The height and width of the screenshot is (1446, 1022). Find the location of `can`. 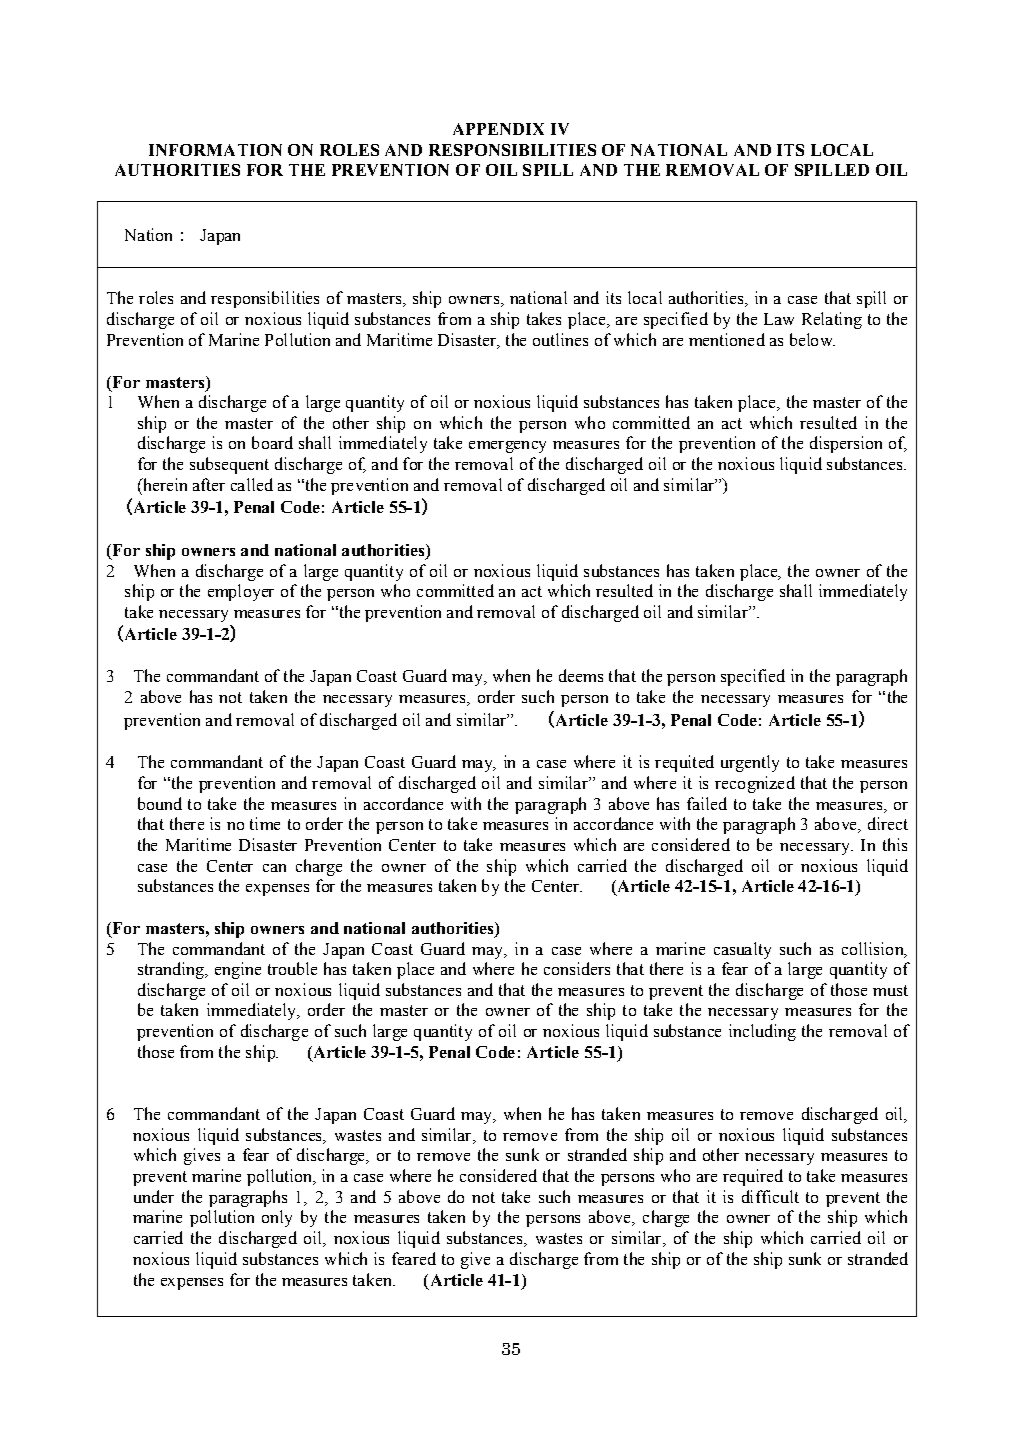

can is located at coordinates (274, 868).
